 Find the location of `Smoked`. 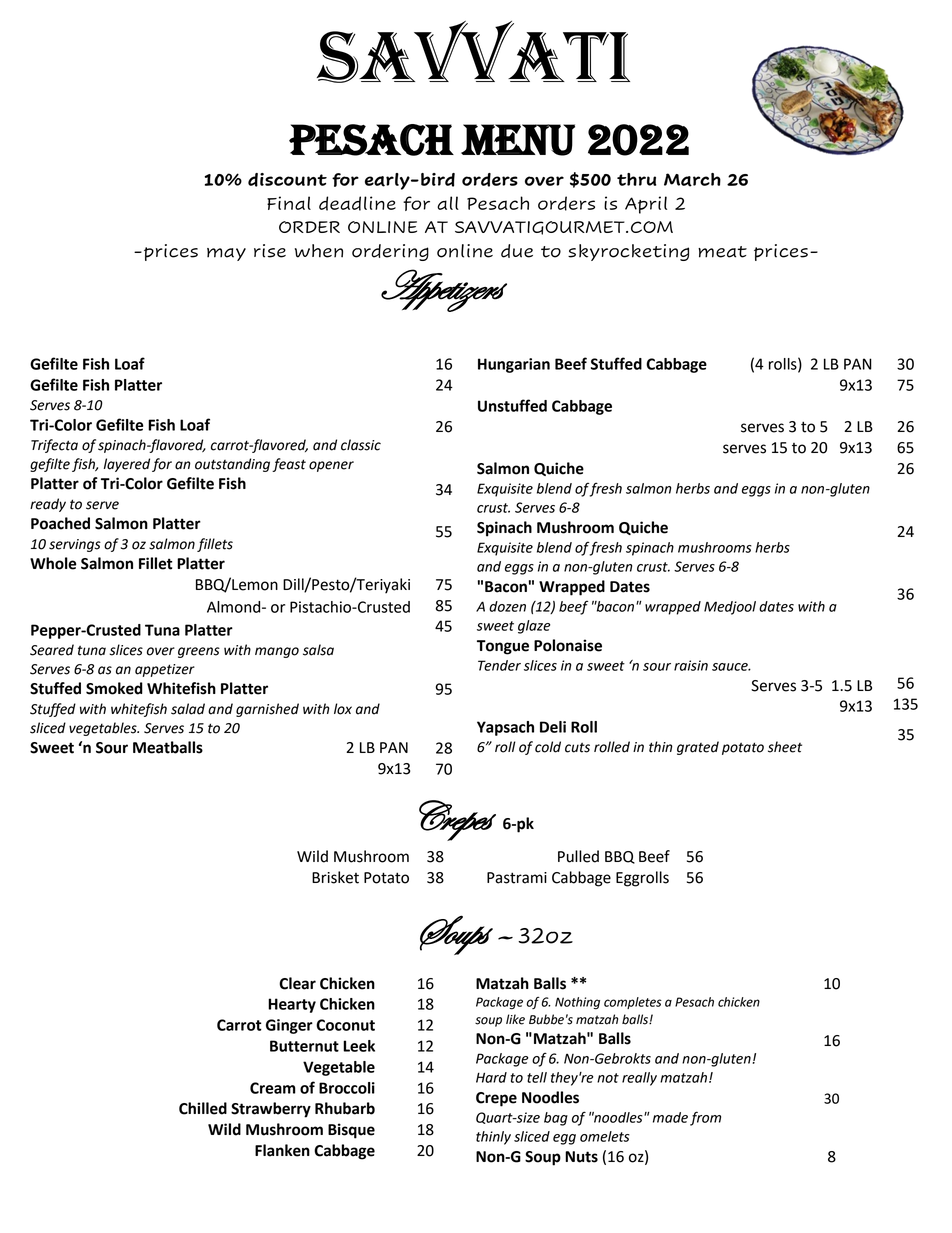

Smoked is located at coordinates (114, 688).
